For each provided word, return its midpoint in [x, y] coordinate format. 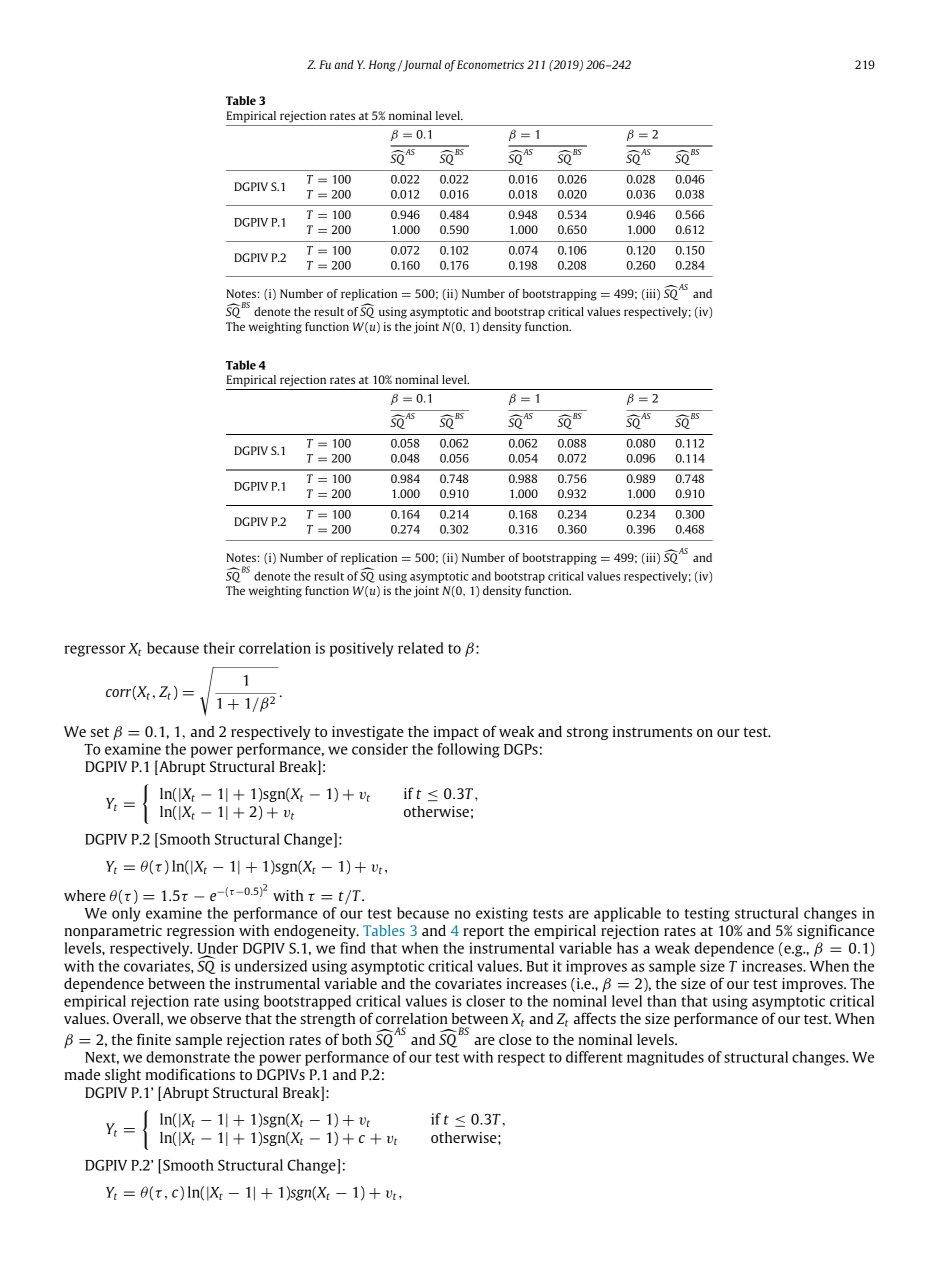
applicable [627, 914]
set [99, 732]
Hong [382, 66]
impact [456, 733]
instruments [652, 731]
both [357, 1039]
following [468, 750]
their [219, 648]
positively [362, 649]
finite [154, 1039]
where [85, 895]
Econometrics [490, 64]
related [420, 648]
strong [587, 733]
